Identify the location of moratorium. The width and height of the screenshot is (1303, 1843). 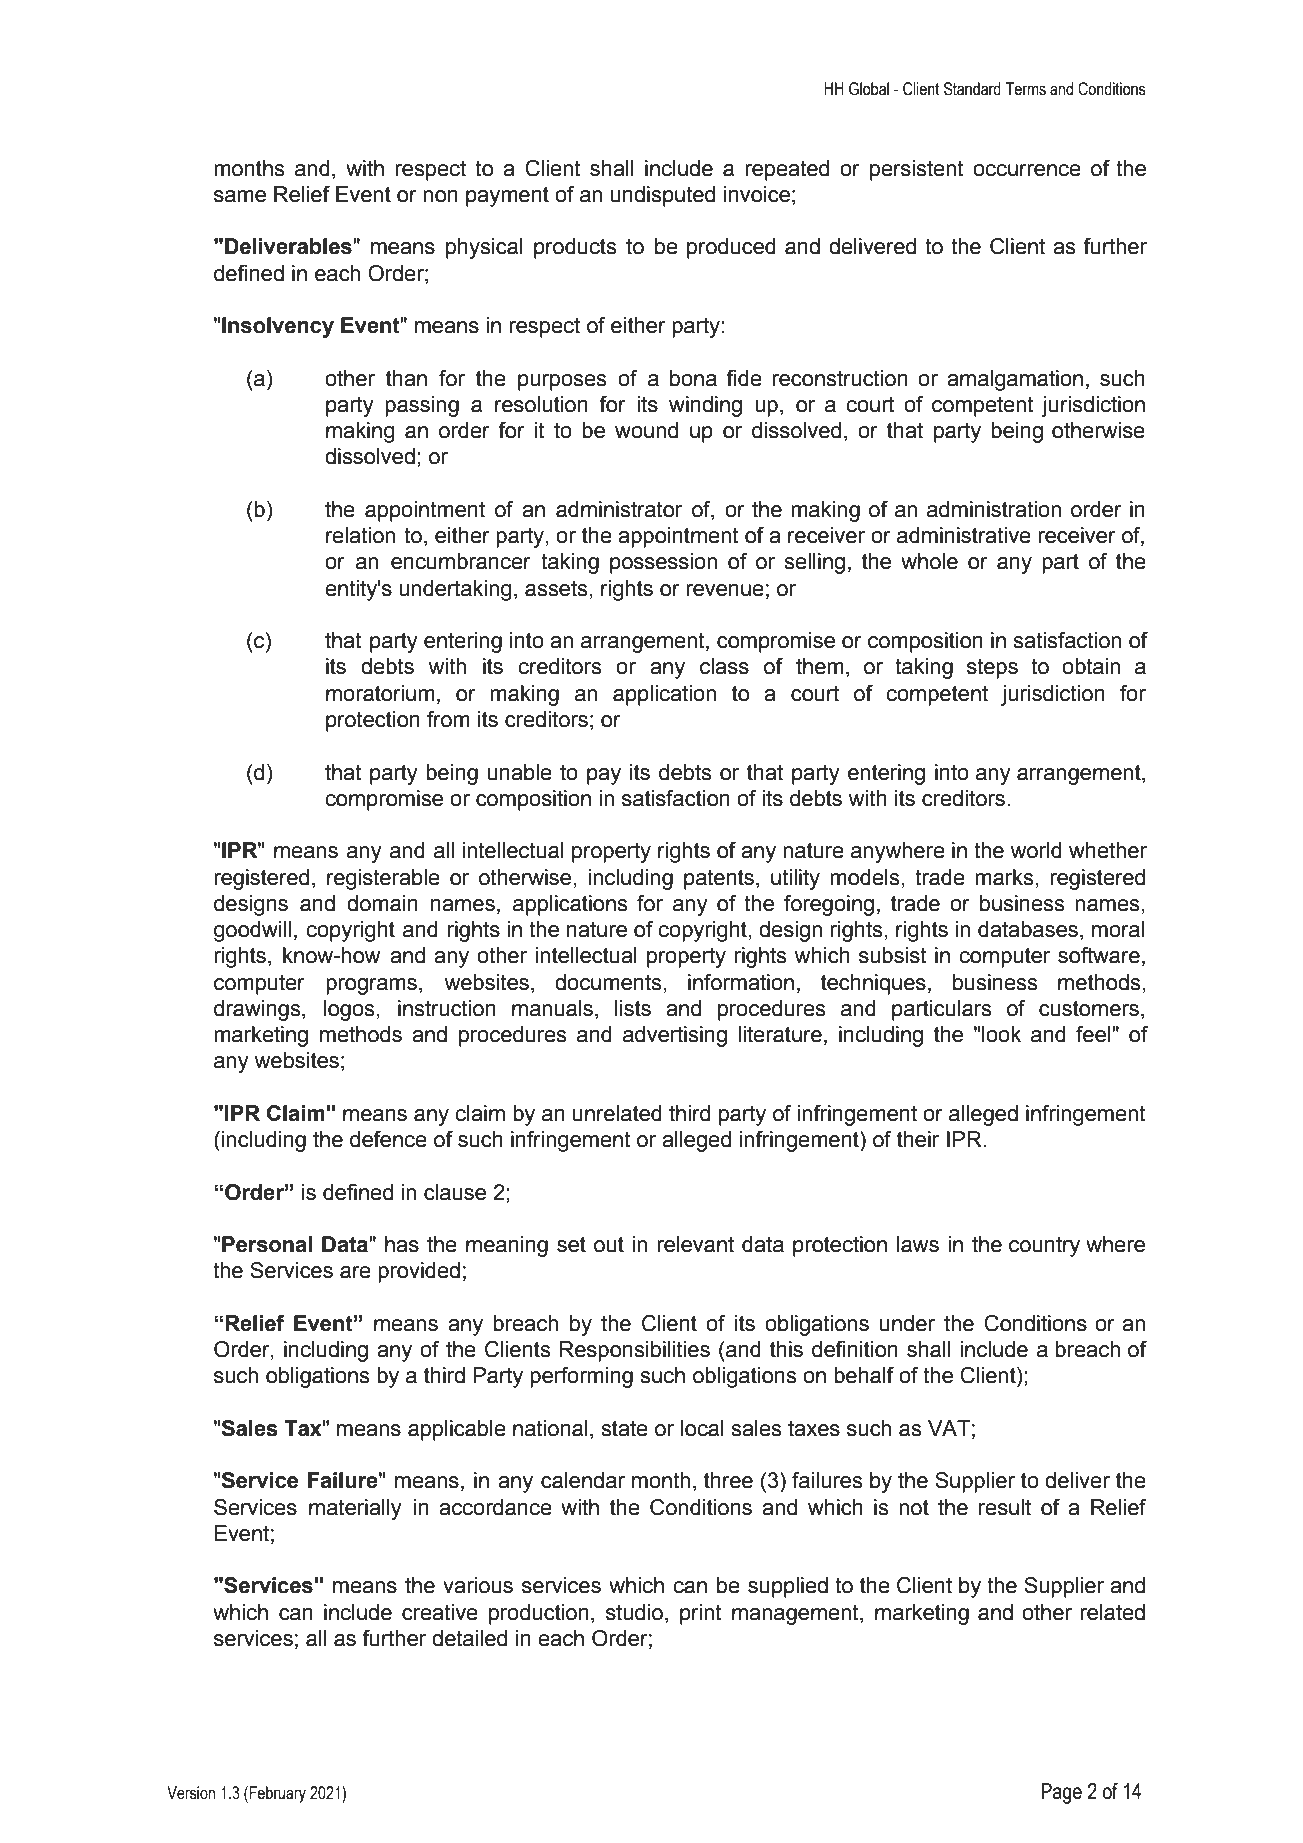
(380, 693).
